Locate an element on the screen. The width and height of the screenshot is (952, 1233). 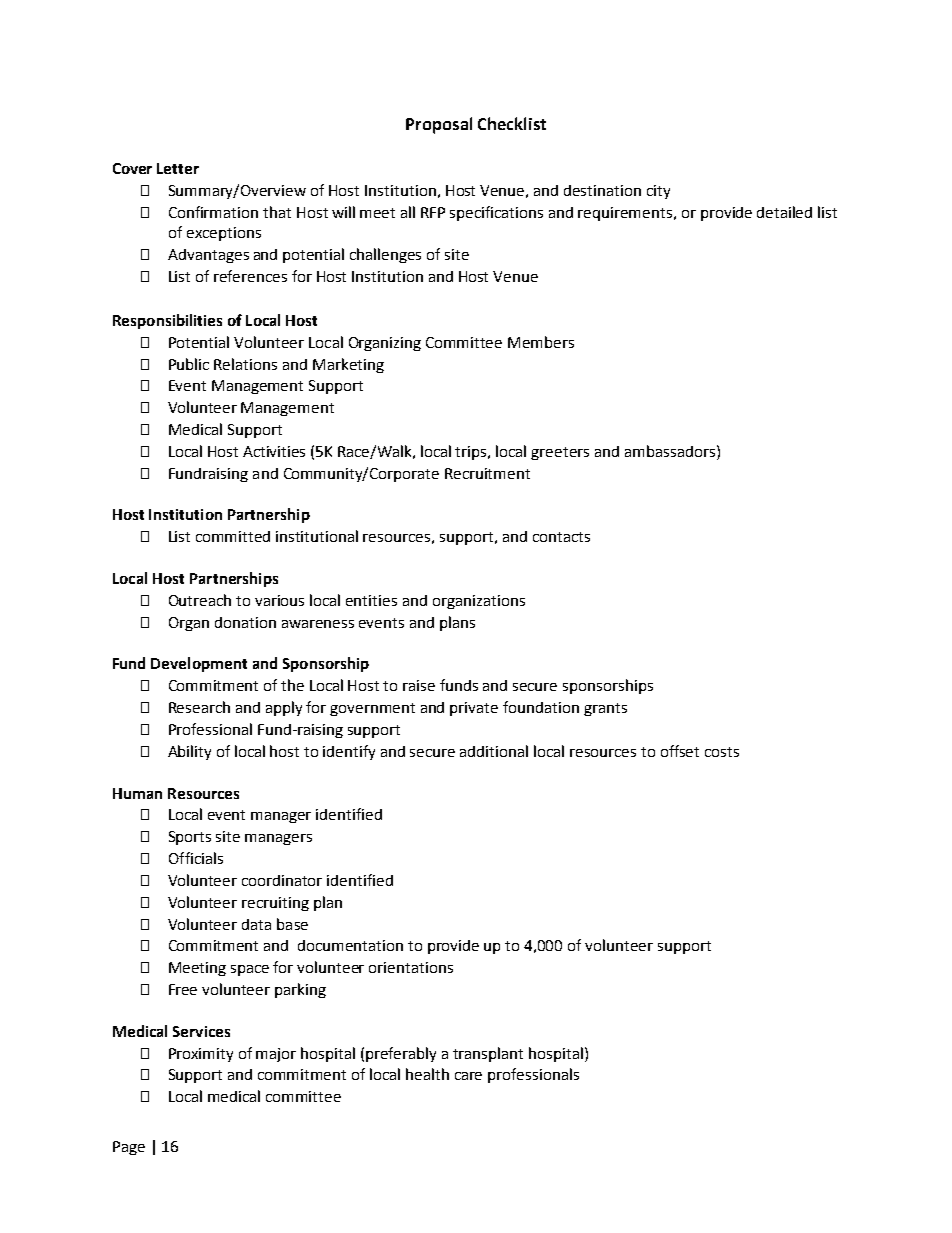
grants is located at coordinates (605, 709).
